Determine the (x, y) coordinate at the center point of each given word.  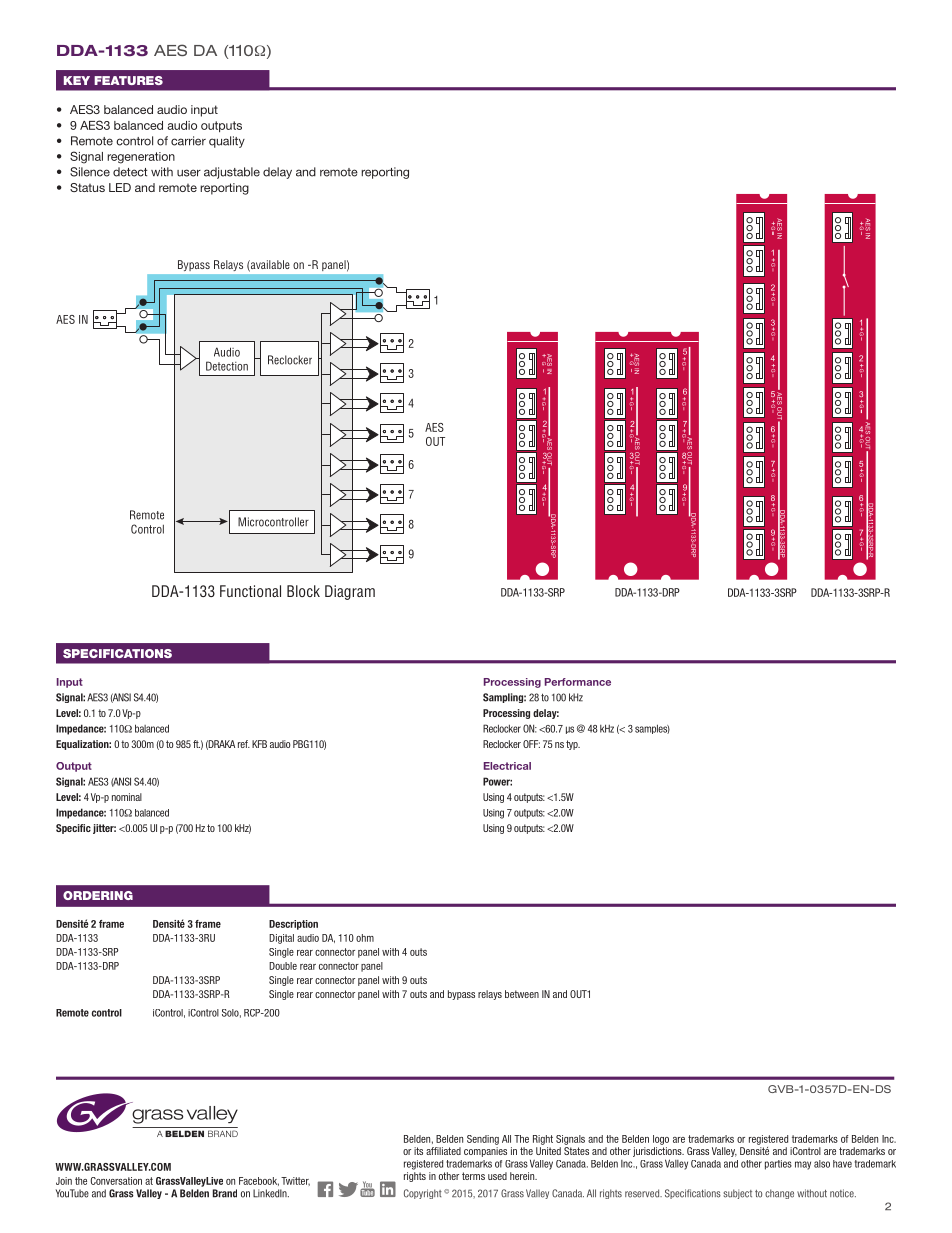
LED (120, 187)
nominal (127, 797)
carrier (188, 141)
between (522, 994)
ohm (365, 938)
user (189, 173)
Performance (578, 682)
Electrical (507, 766)
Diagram (350, 592)
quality (227, 142)
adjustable (232, 173)
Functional (250, 591)
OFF (531, 744)
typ (573, 745)
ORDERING (98, 895)
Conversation (116, 1181)
